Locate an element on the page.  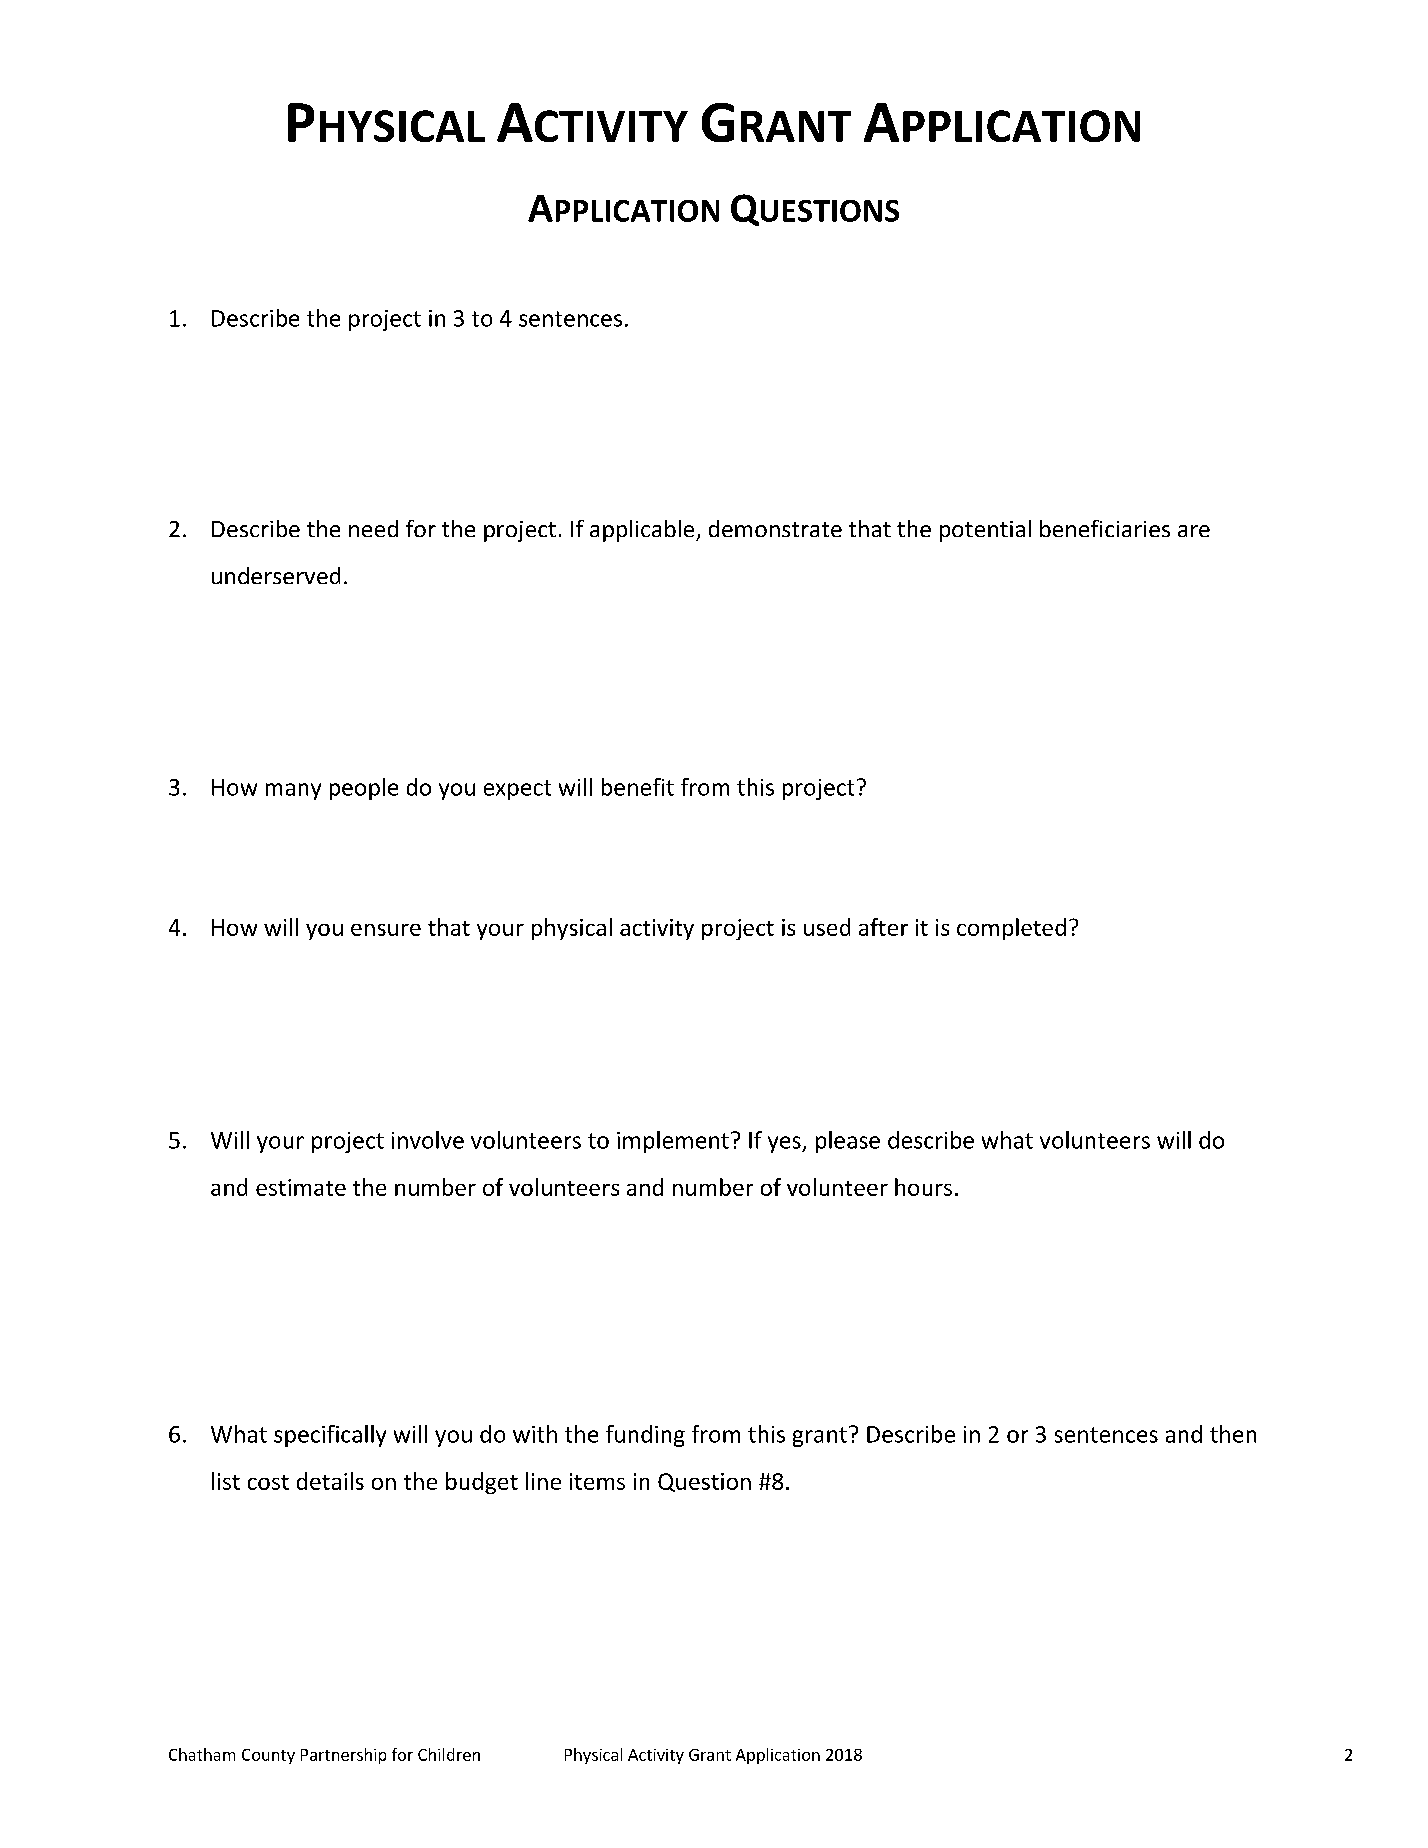
then is located at coordinates (1233, 1434).
